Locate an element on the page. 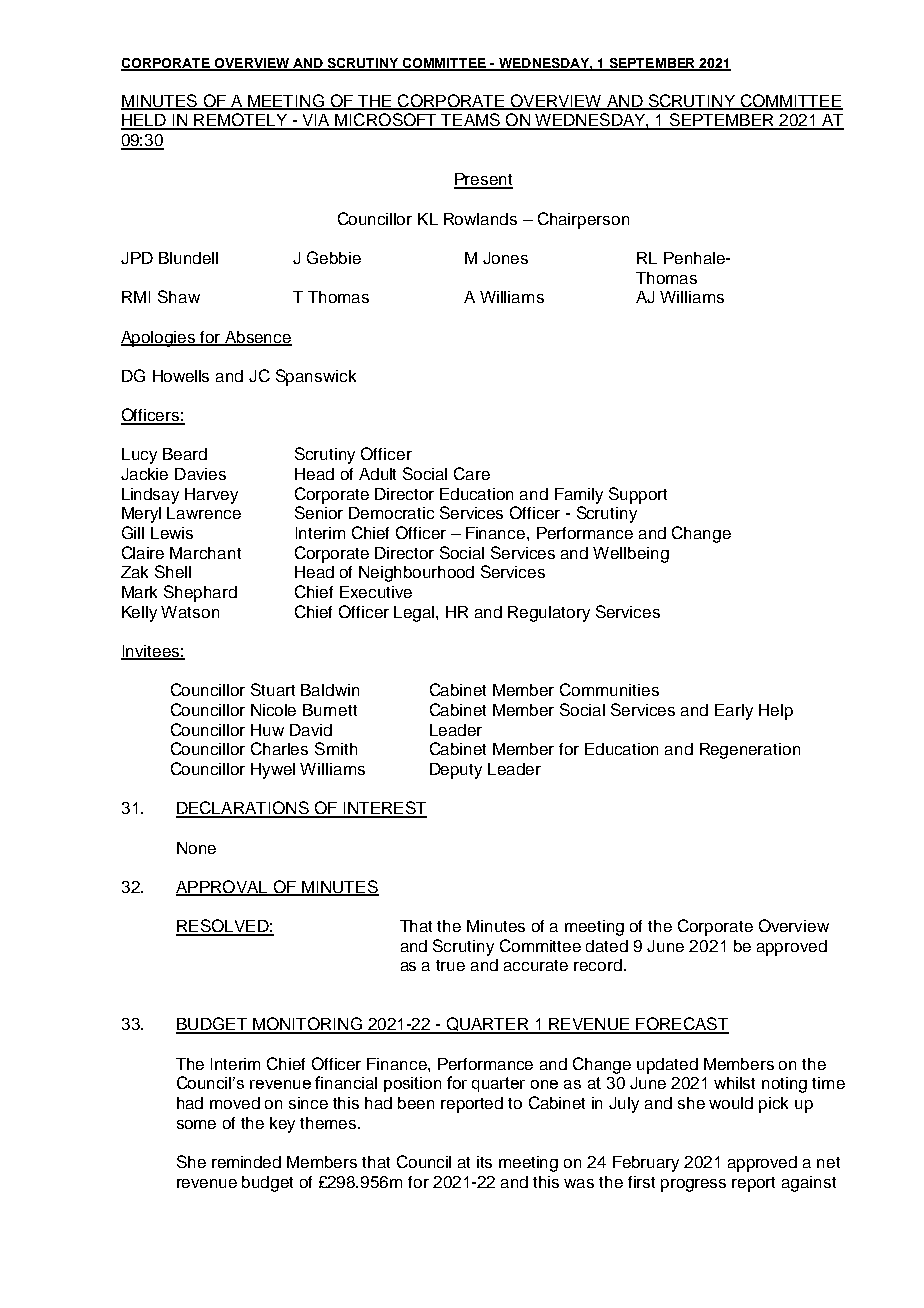 Image resolution: width=924 pixels, height=1308 pixels. Present is located at coordinates (483, 180).
